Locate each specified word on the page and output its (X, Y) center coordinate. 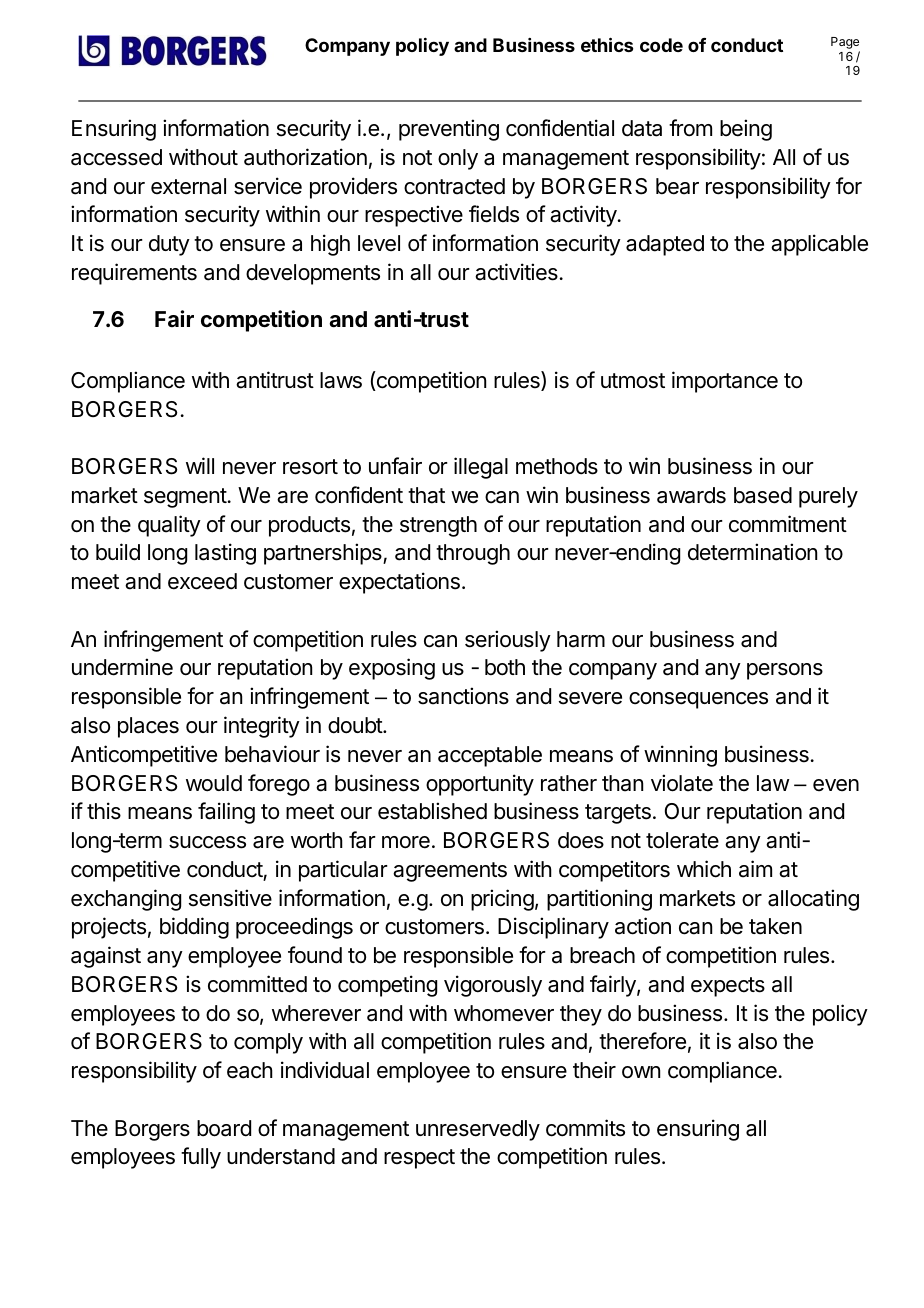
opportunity (480, 785)
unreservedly (478, 1130)
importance (725, 382)
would (214, 783)
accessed (116, 157)
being (746, 130)
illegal (481, 468)
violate (682, 783)
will (200, 465)
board (224, 1128)
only (458, 159)
